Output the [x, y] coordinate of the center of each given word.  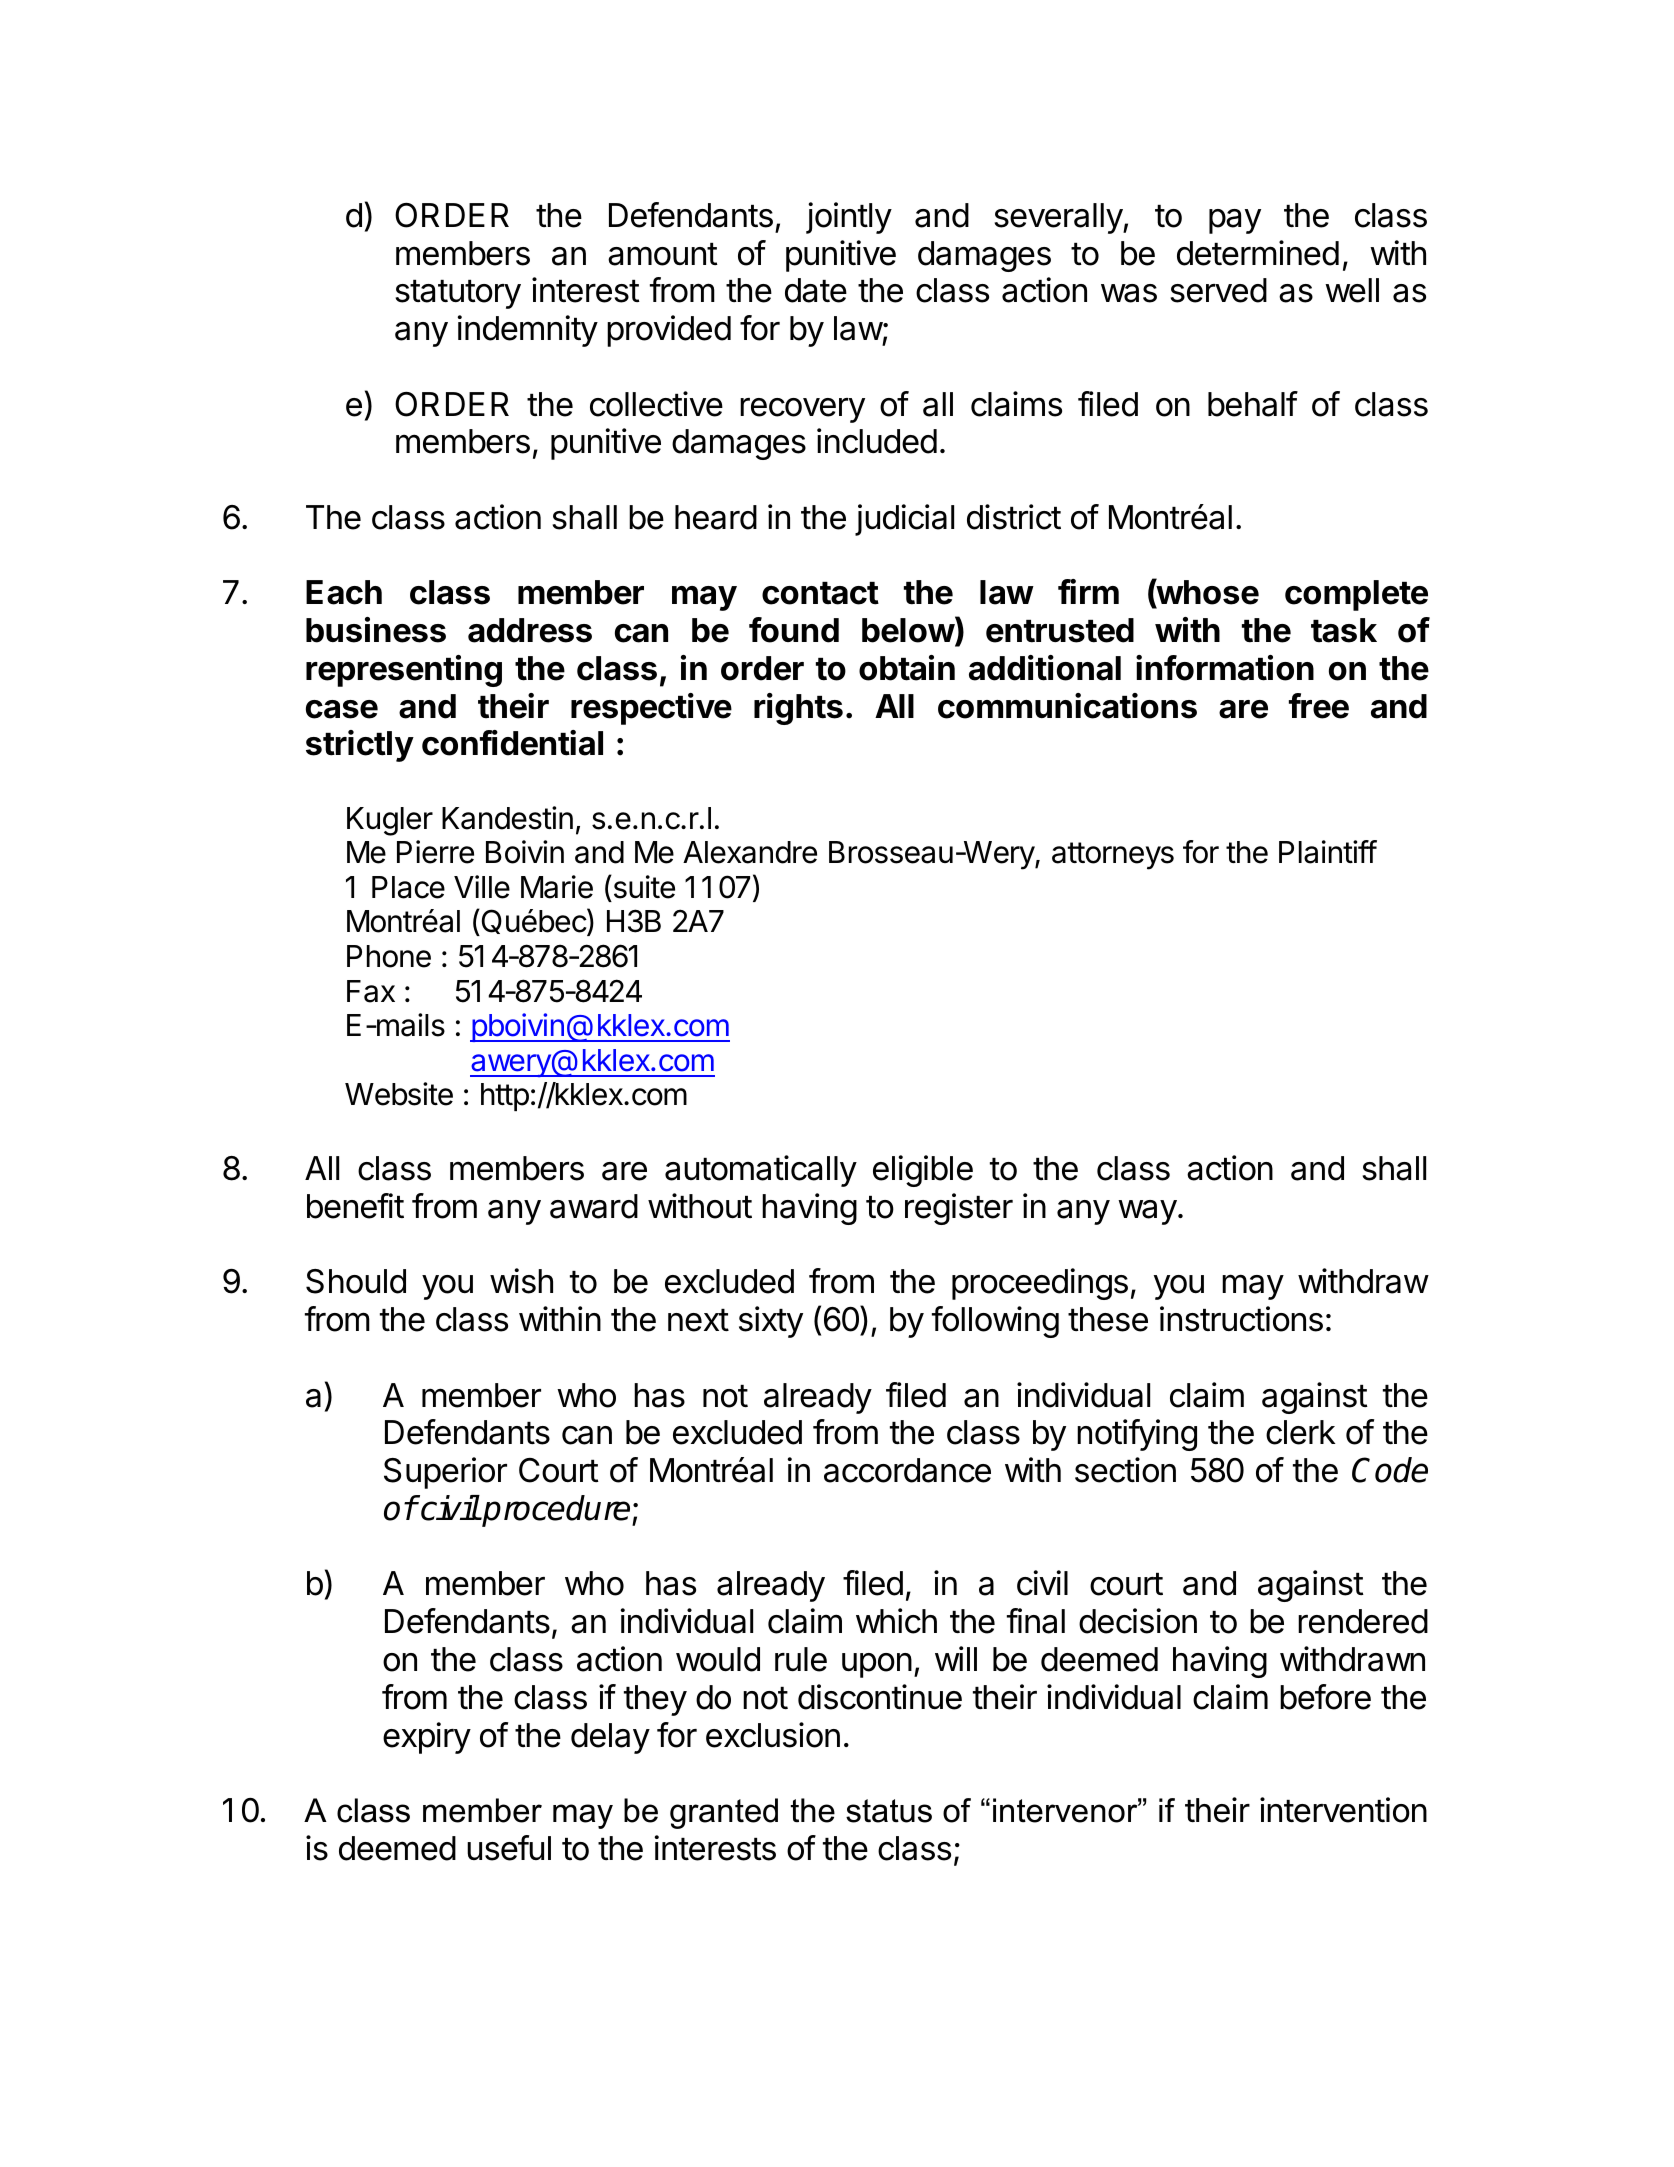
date [816, 290]
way [1147, 1212]
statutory [458, 294]
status [889, 1811]
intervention [1343, 1810]
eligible [923, 1171]
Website [399, 1094]
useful [509, 1848]
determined [1258, 253]
